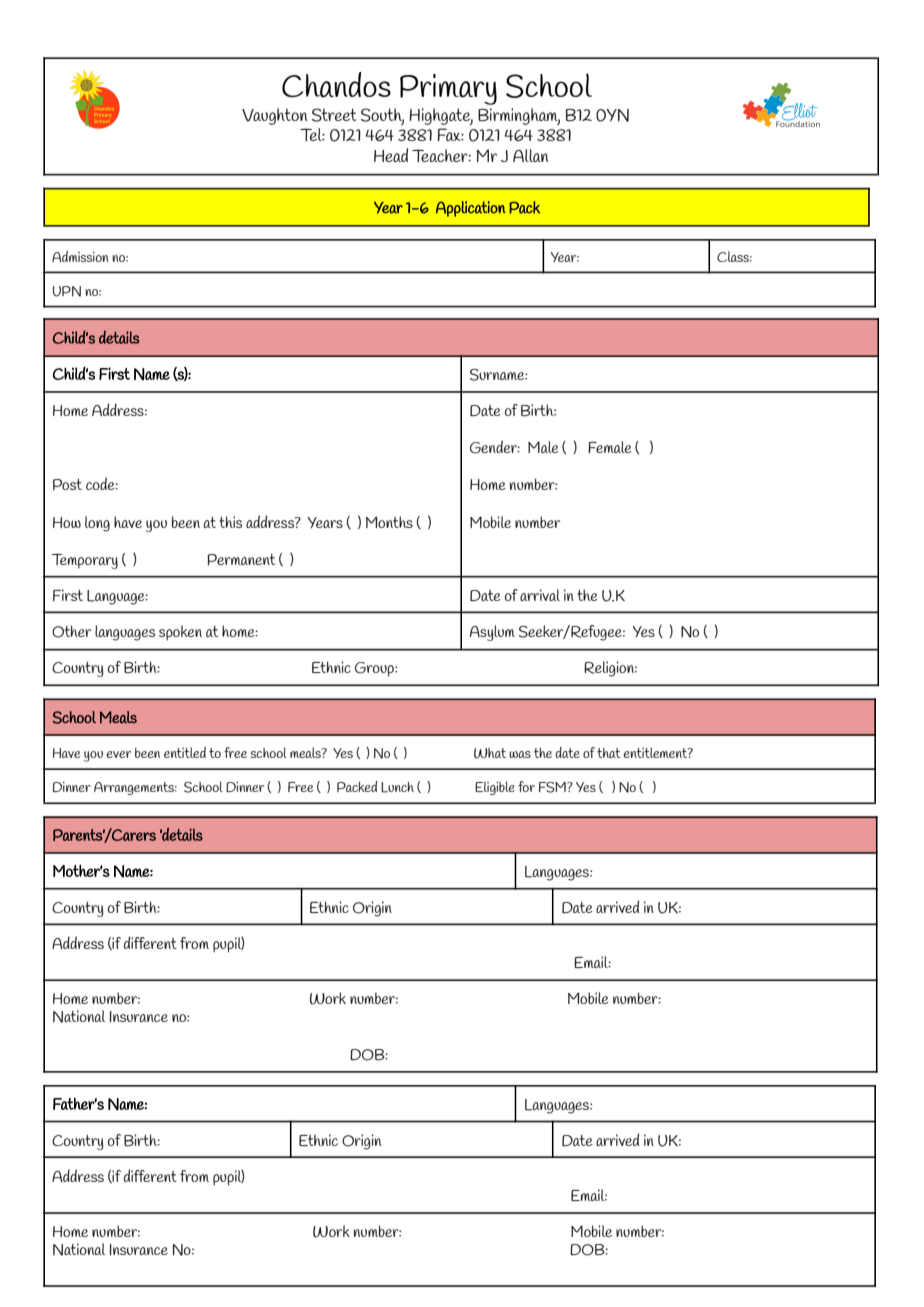 The width and height of the image is (924, 1307). Describe the element at coordinates (118, 754) in the image. I see `ever` at that location.
